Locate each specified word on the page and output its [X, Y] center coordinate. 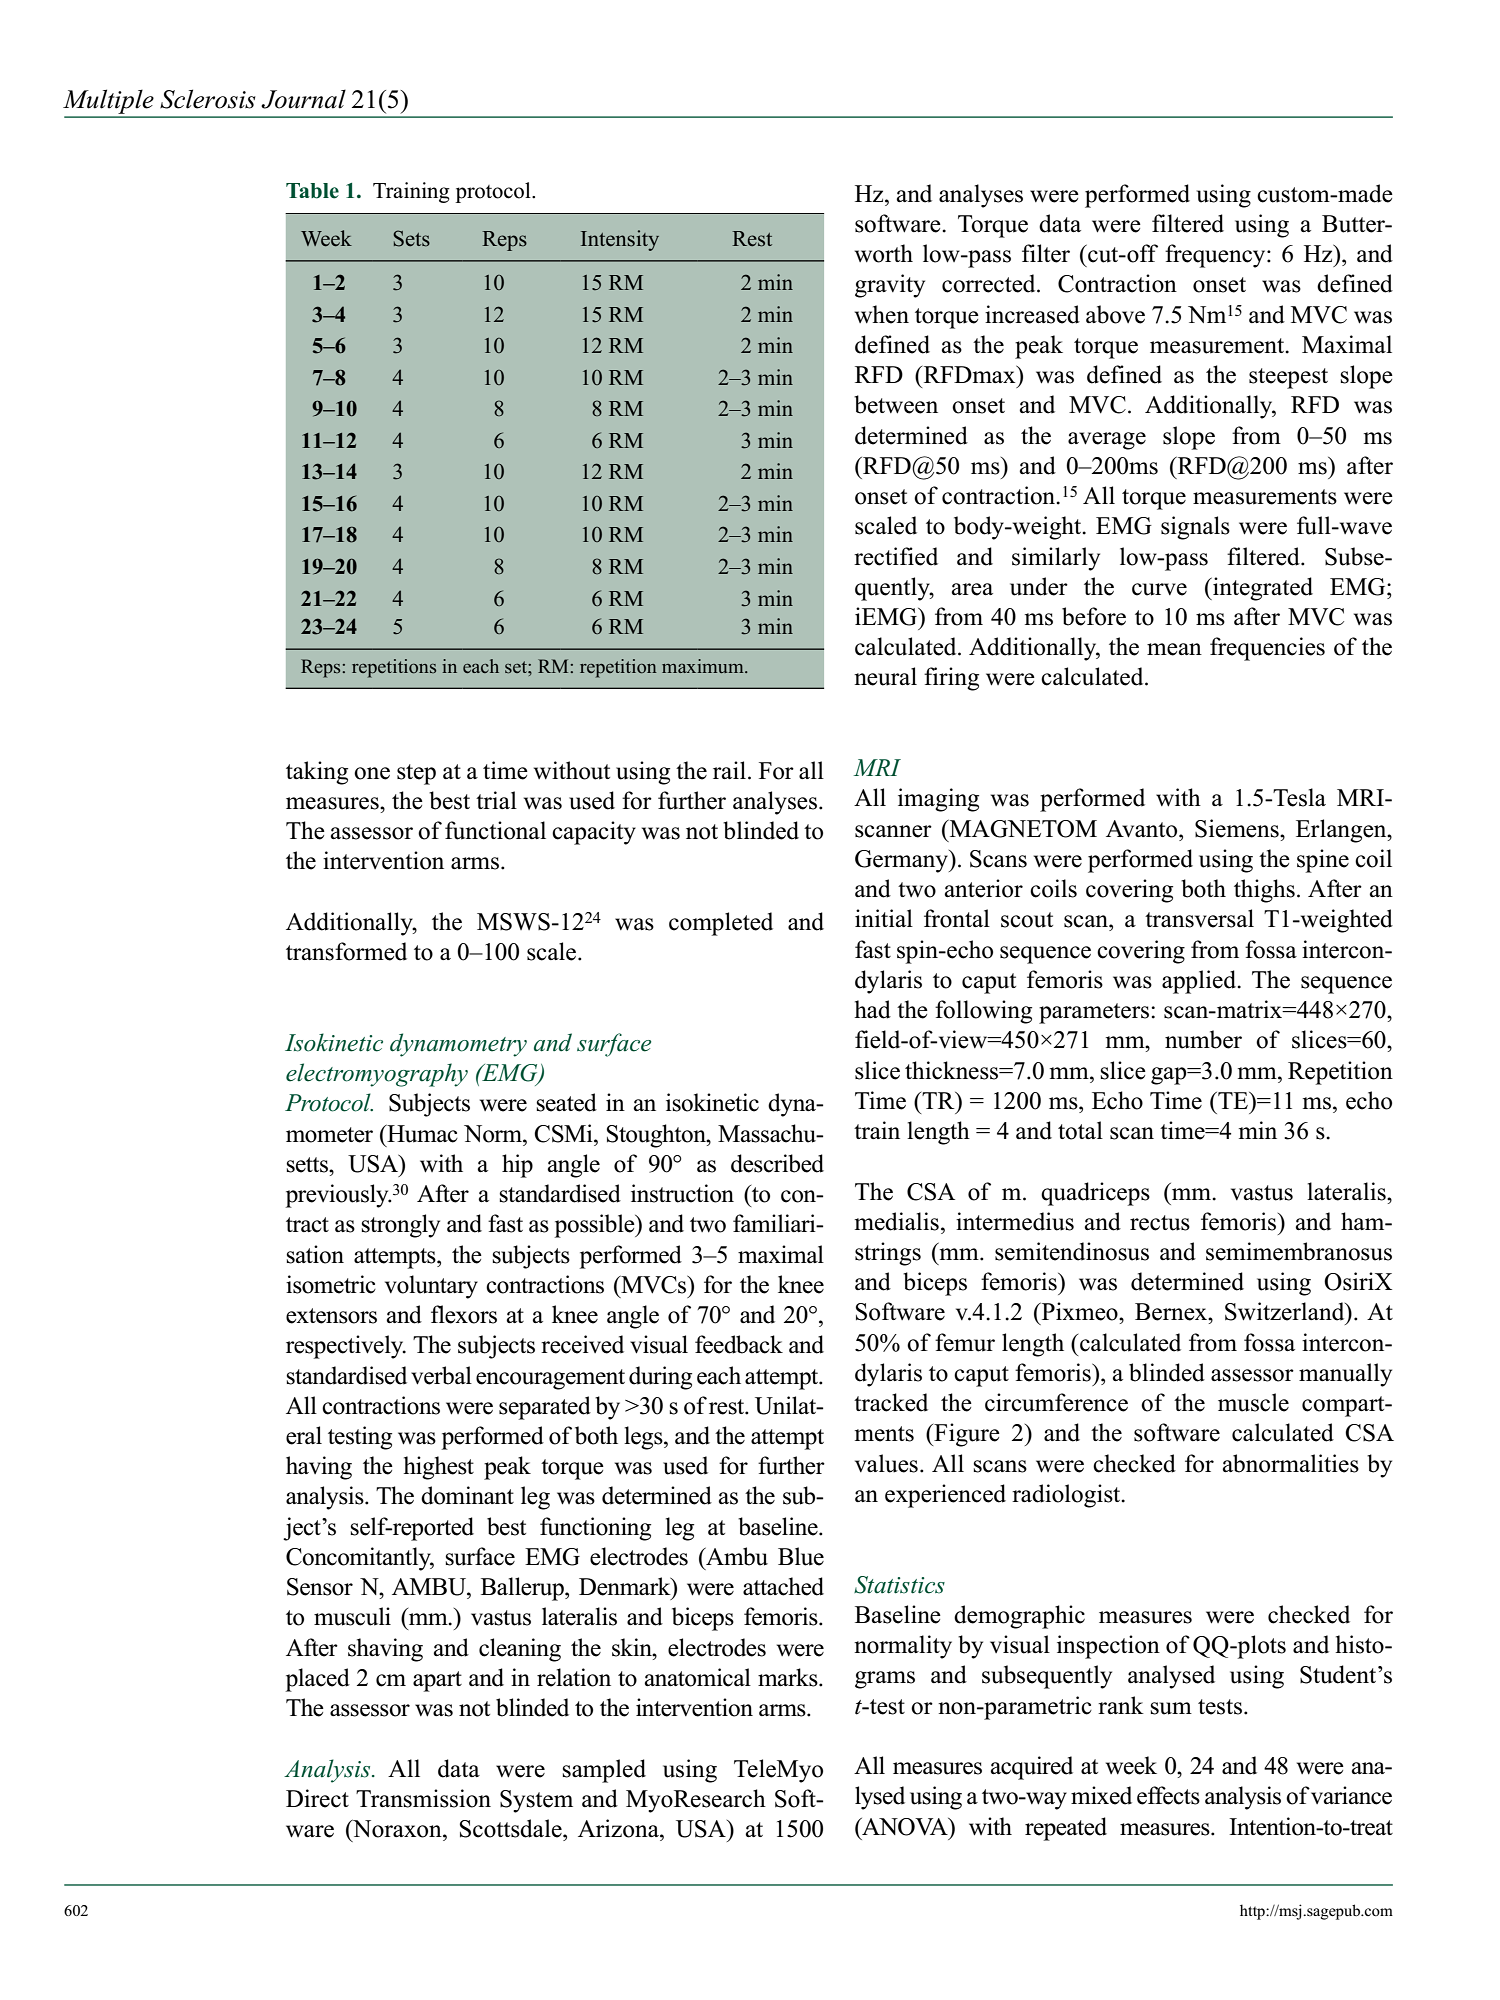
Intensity [620, 240]
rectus [1160, 1223]
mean [1174, 649]
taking [317, 773]
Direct [317, 1798]
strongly [400, 1226]
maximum [704, 666]
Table [312, 191]
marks [789, 1677]
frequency [1216, 256]
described [777, 1163]
